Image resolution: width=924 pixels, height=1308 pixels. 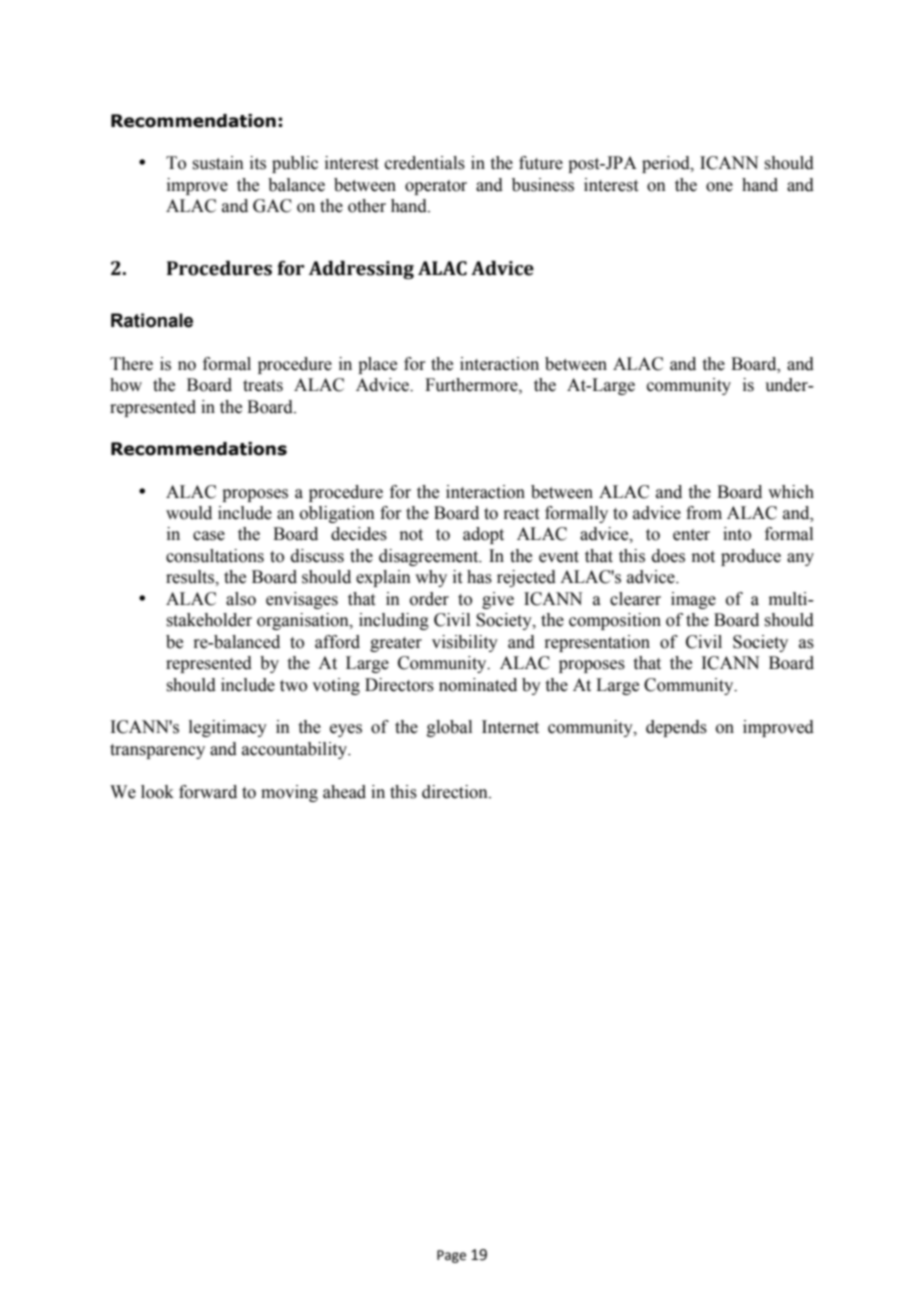 I want to click on one, so click(x=719, y=187).
